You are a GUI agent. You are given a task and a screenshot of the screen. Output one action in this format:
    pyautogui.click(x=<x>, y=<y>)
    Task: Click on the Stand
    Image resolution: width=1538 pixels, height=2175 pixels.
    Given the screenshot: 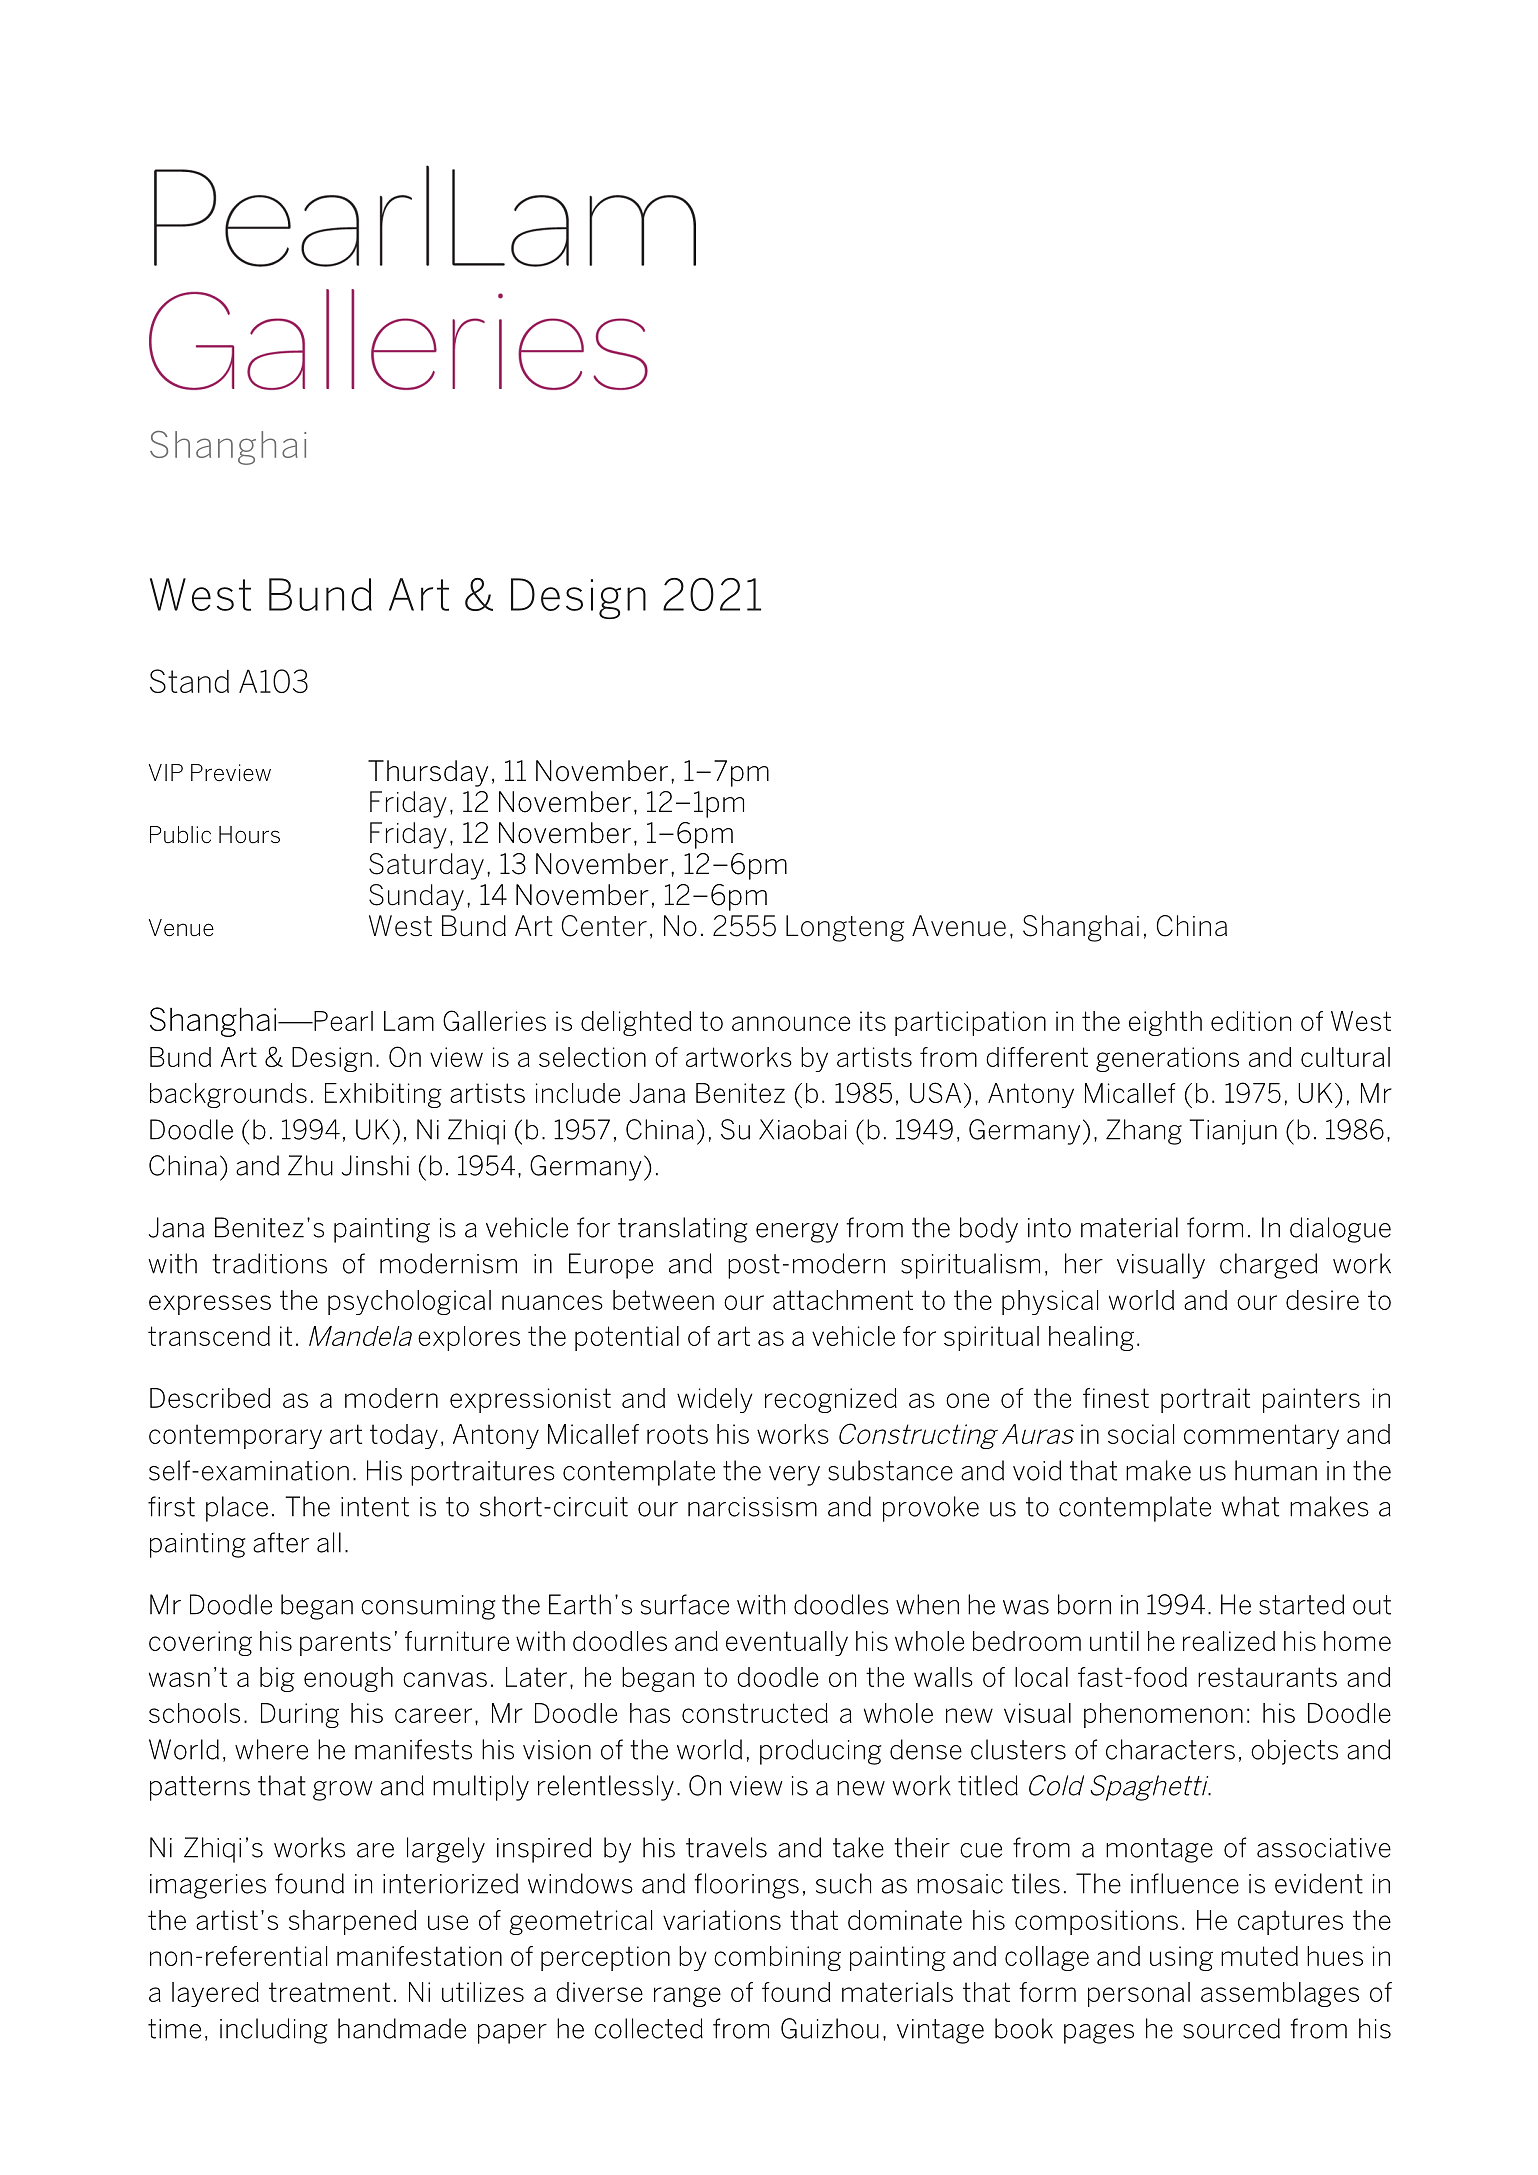 What is the action you would take?
    pyautogui.click(x=189, y=681)
